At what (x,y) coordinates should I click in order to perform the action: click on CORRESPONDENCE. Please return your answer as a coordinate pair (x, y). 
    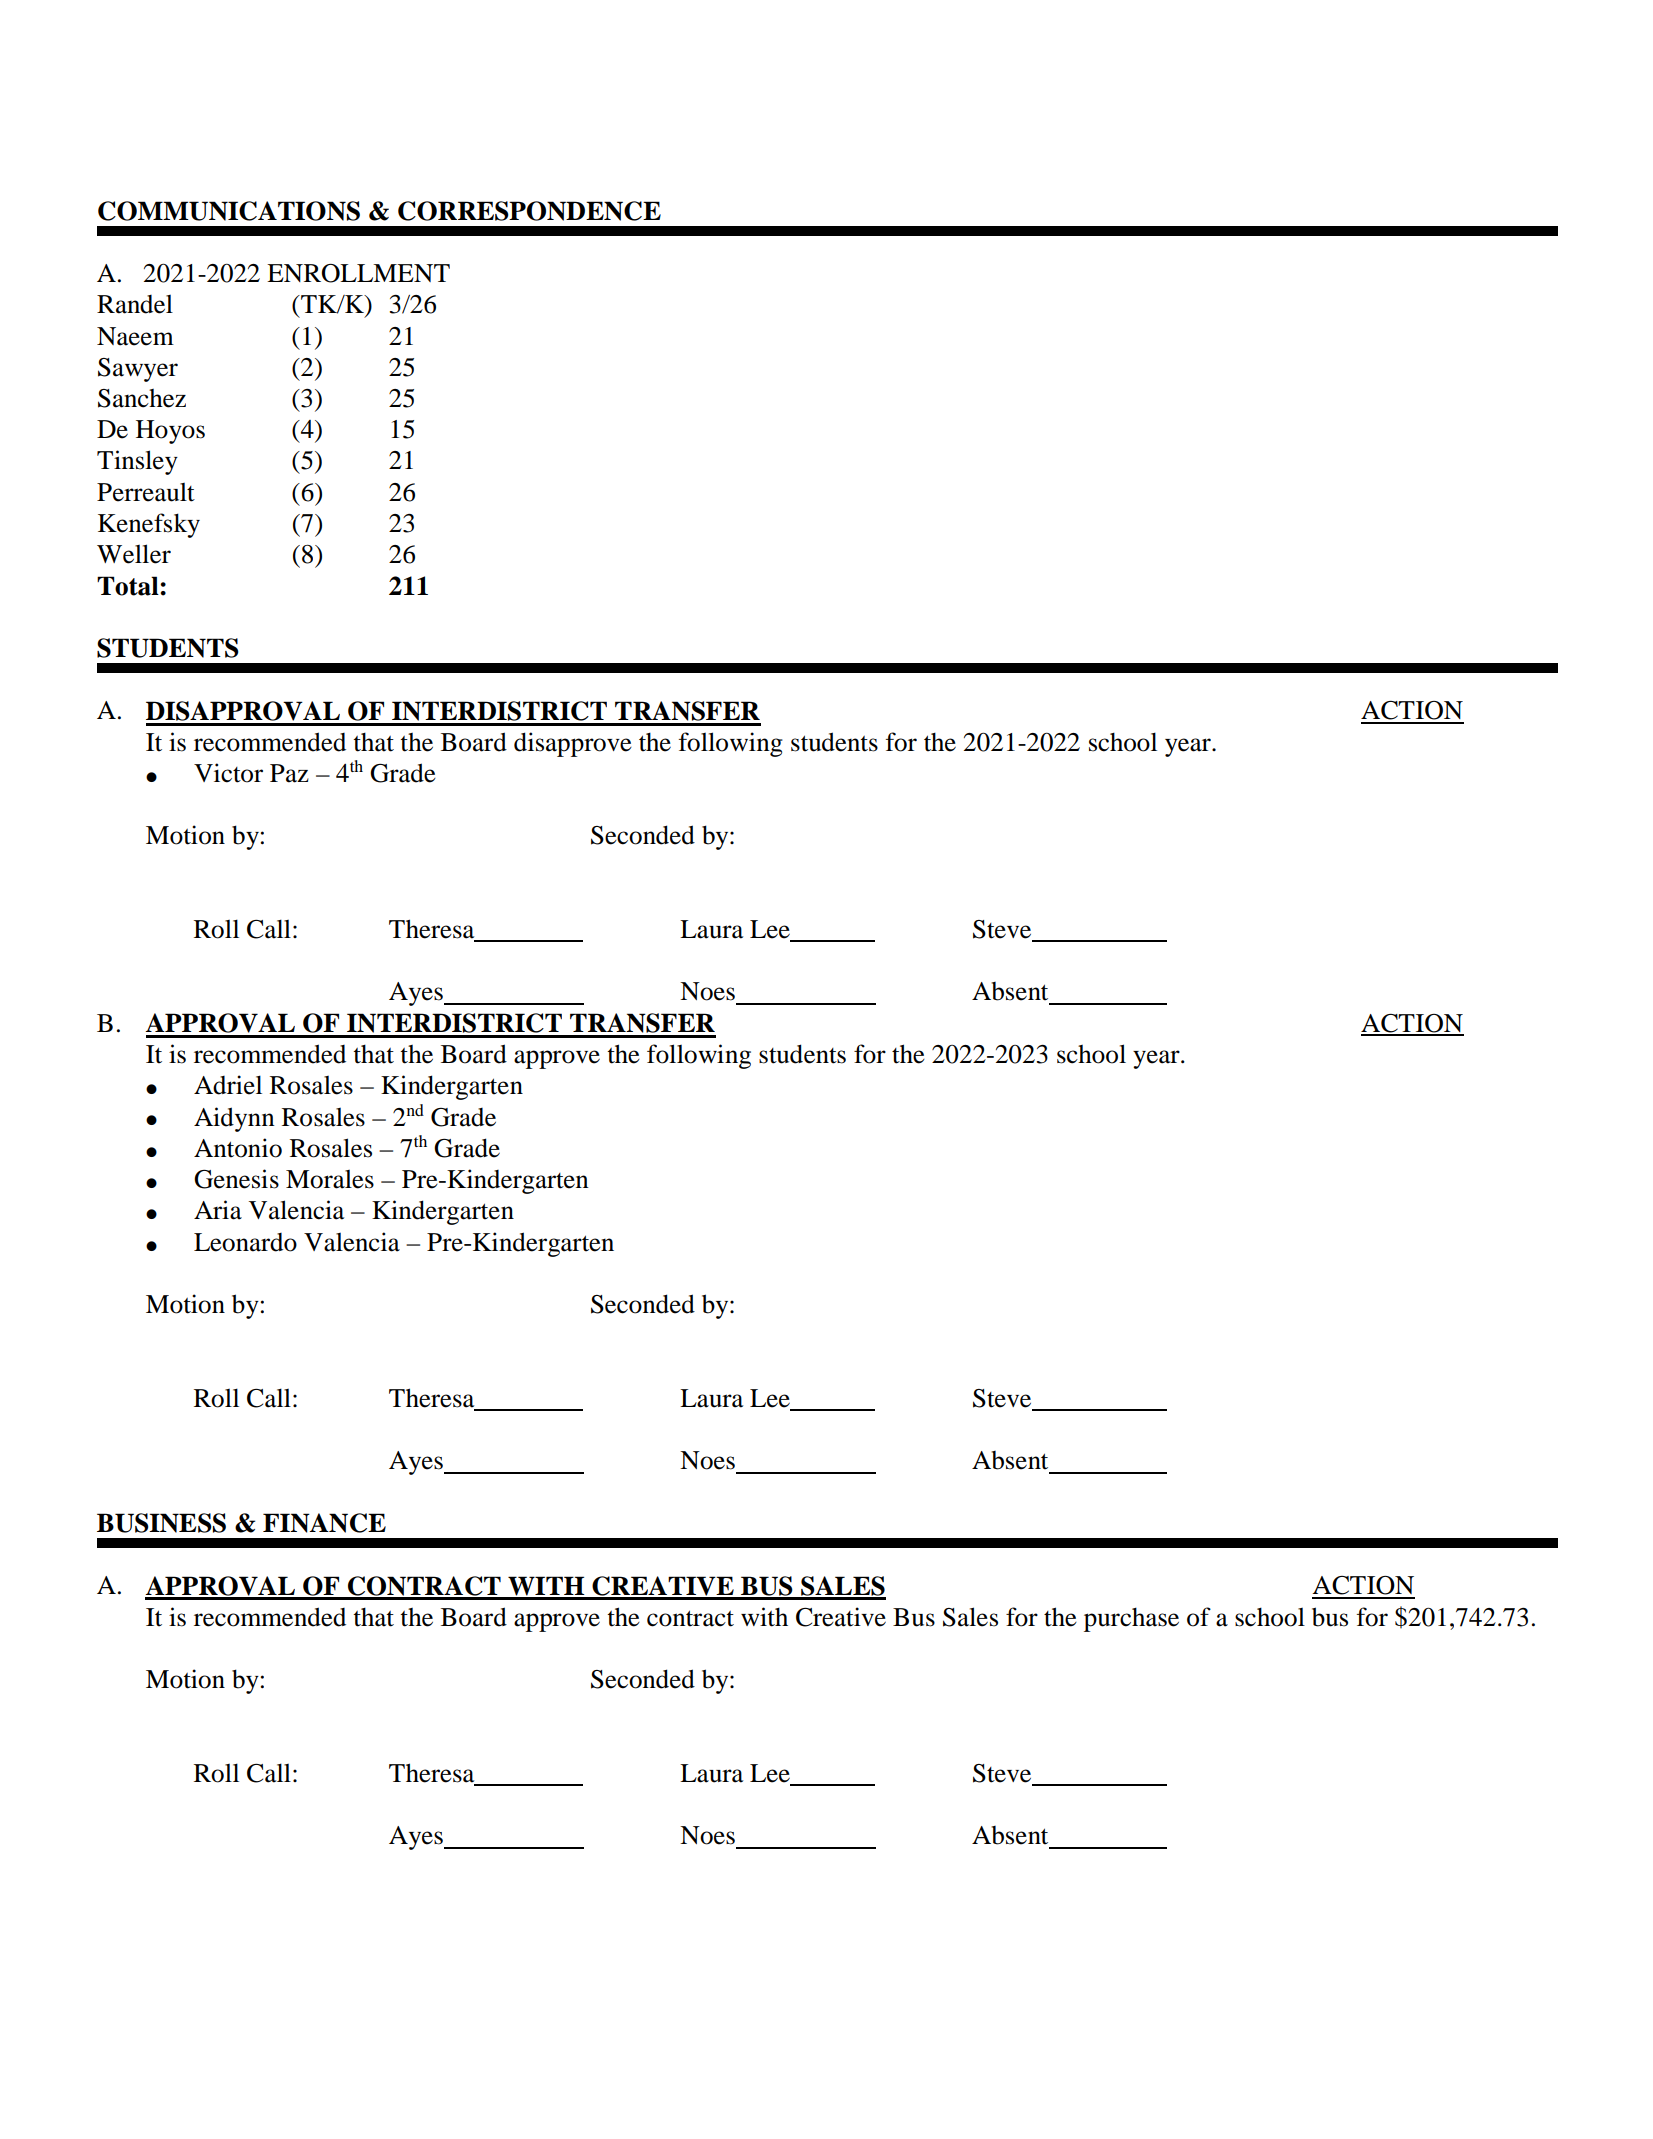
    Looking at the image, I should click on (529, 211).
